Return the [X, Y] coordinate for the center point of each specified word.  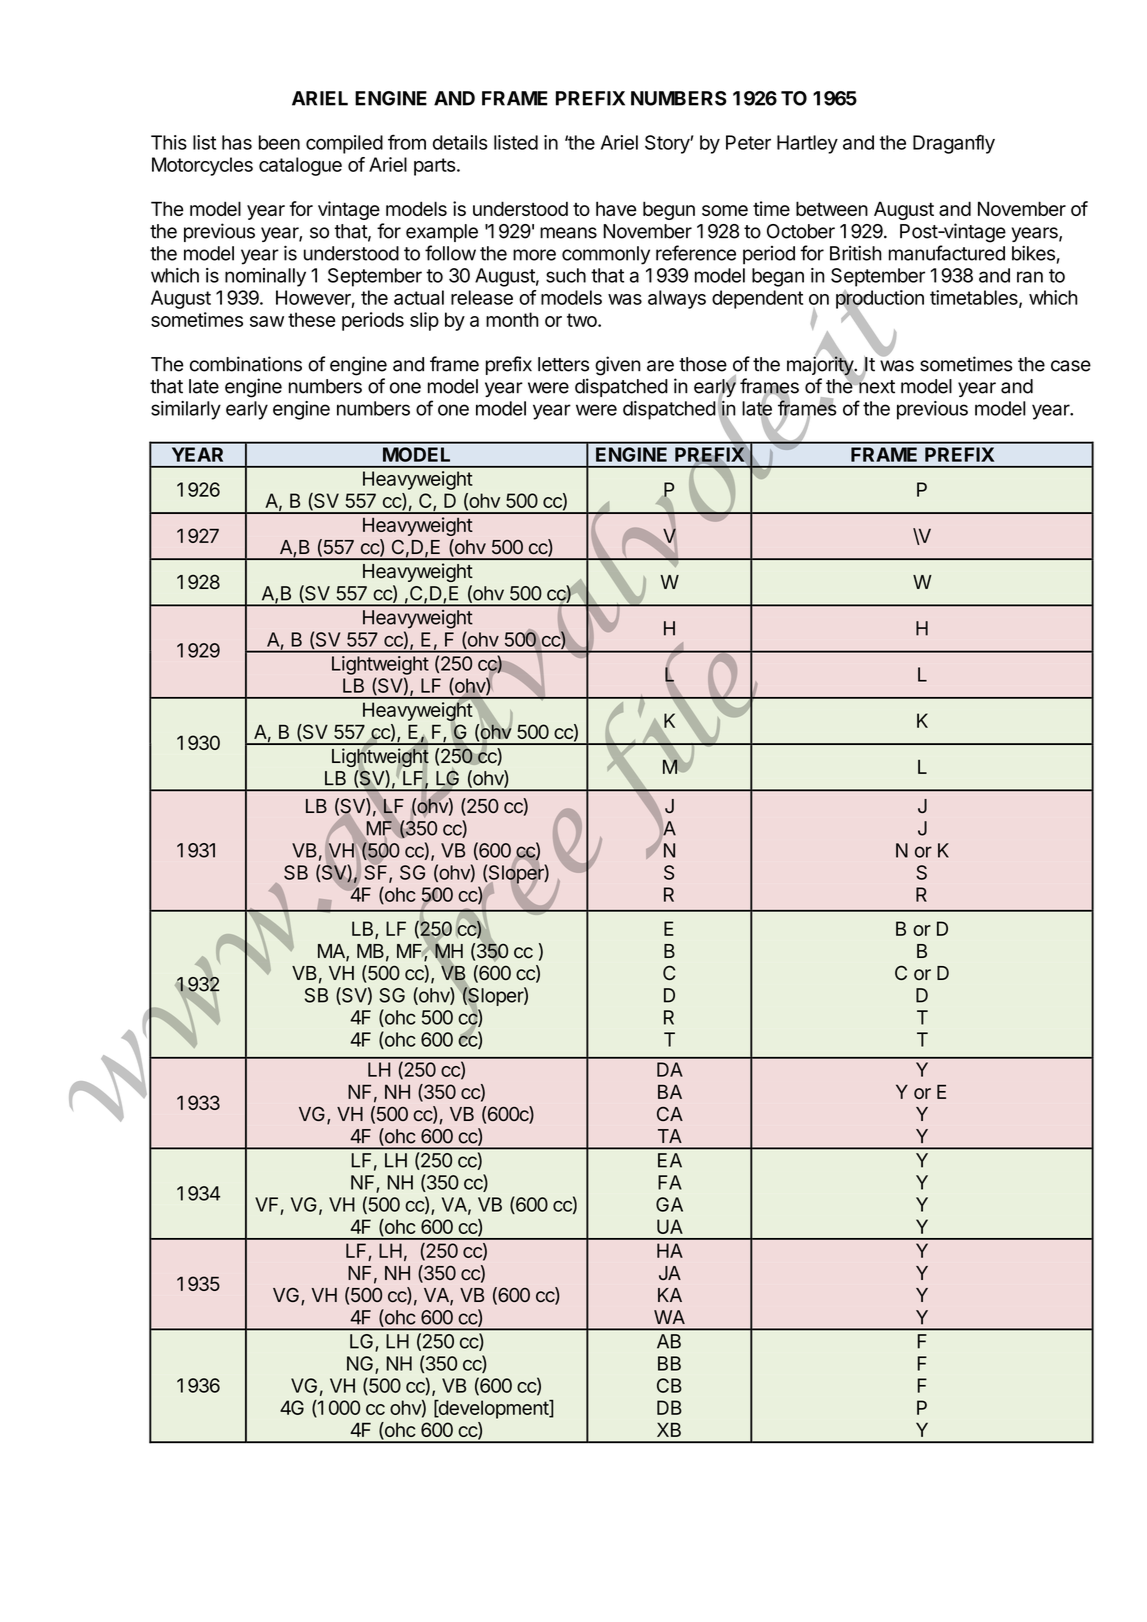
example [442, 233]
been [279, 142]
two [583, 320]
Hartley [807, 144]
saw [267, 321]
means [568, 233]
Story [668, 144]
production [880, 300]
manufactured [947, 253]
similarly [186, 410]
